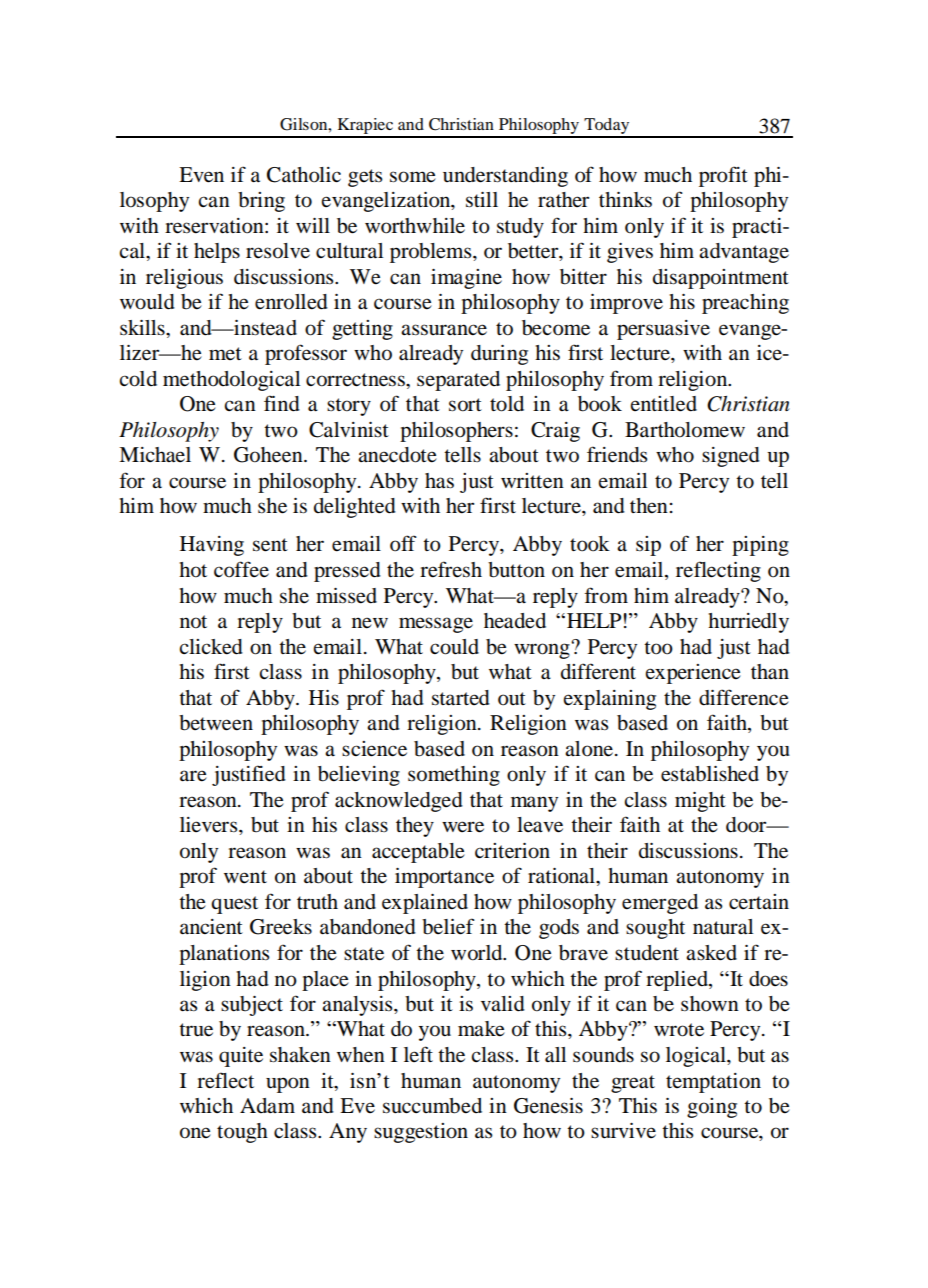 This document has width=928, height=1288. What do you see at coordinates (242, 1133) in the document?
I see `tough` at bounding box center [242, 1133].
